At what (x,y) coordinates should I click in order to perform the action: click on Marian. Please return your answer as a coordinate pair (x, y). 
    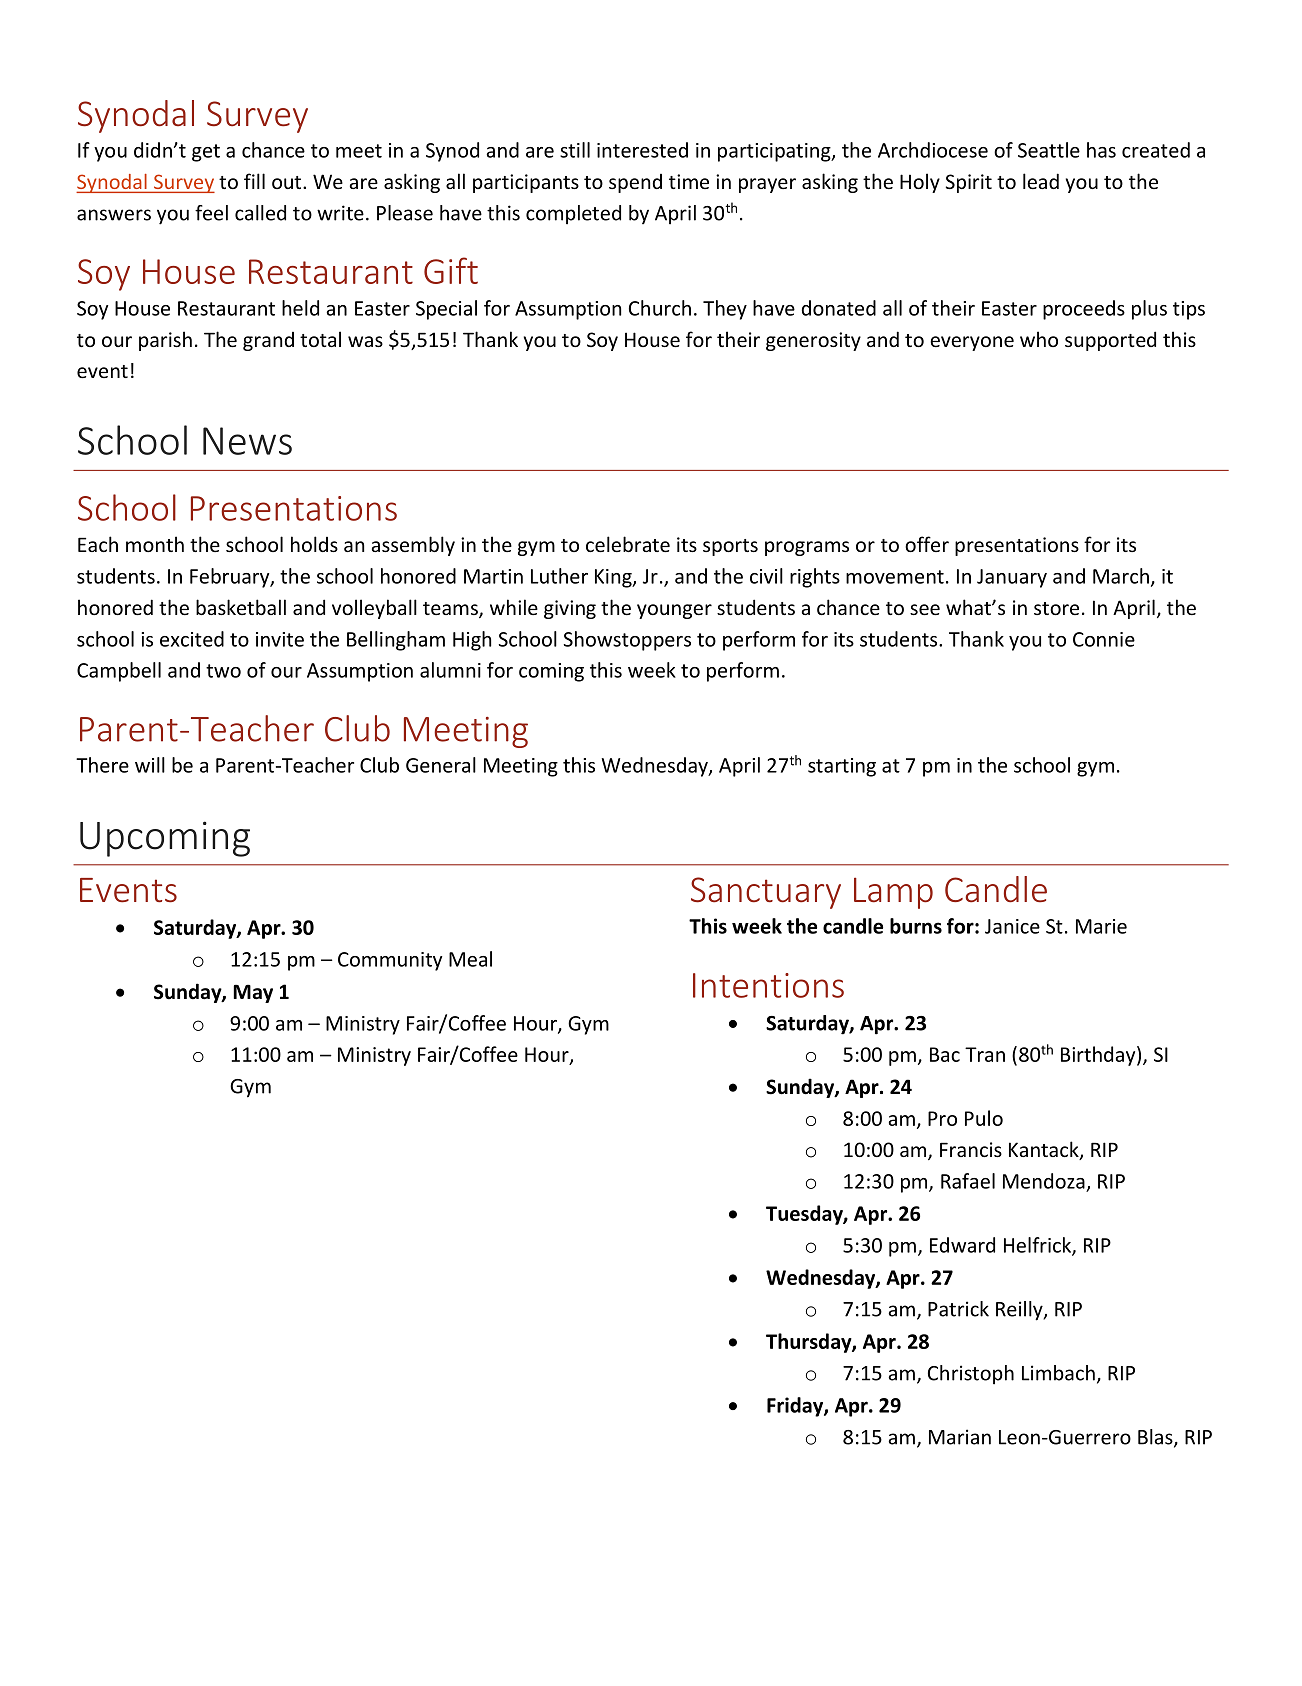
    Looking at the image, I should click on (960, 1437).
